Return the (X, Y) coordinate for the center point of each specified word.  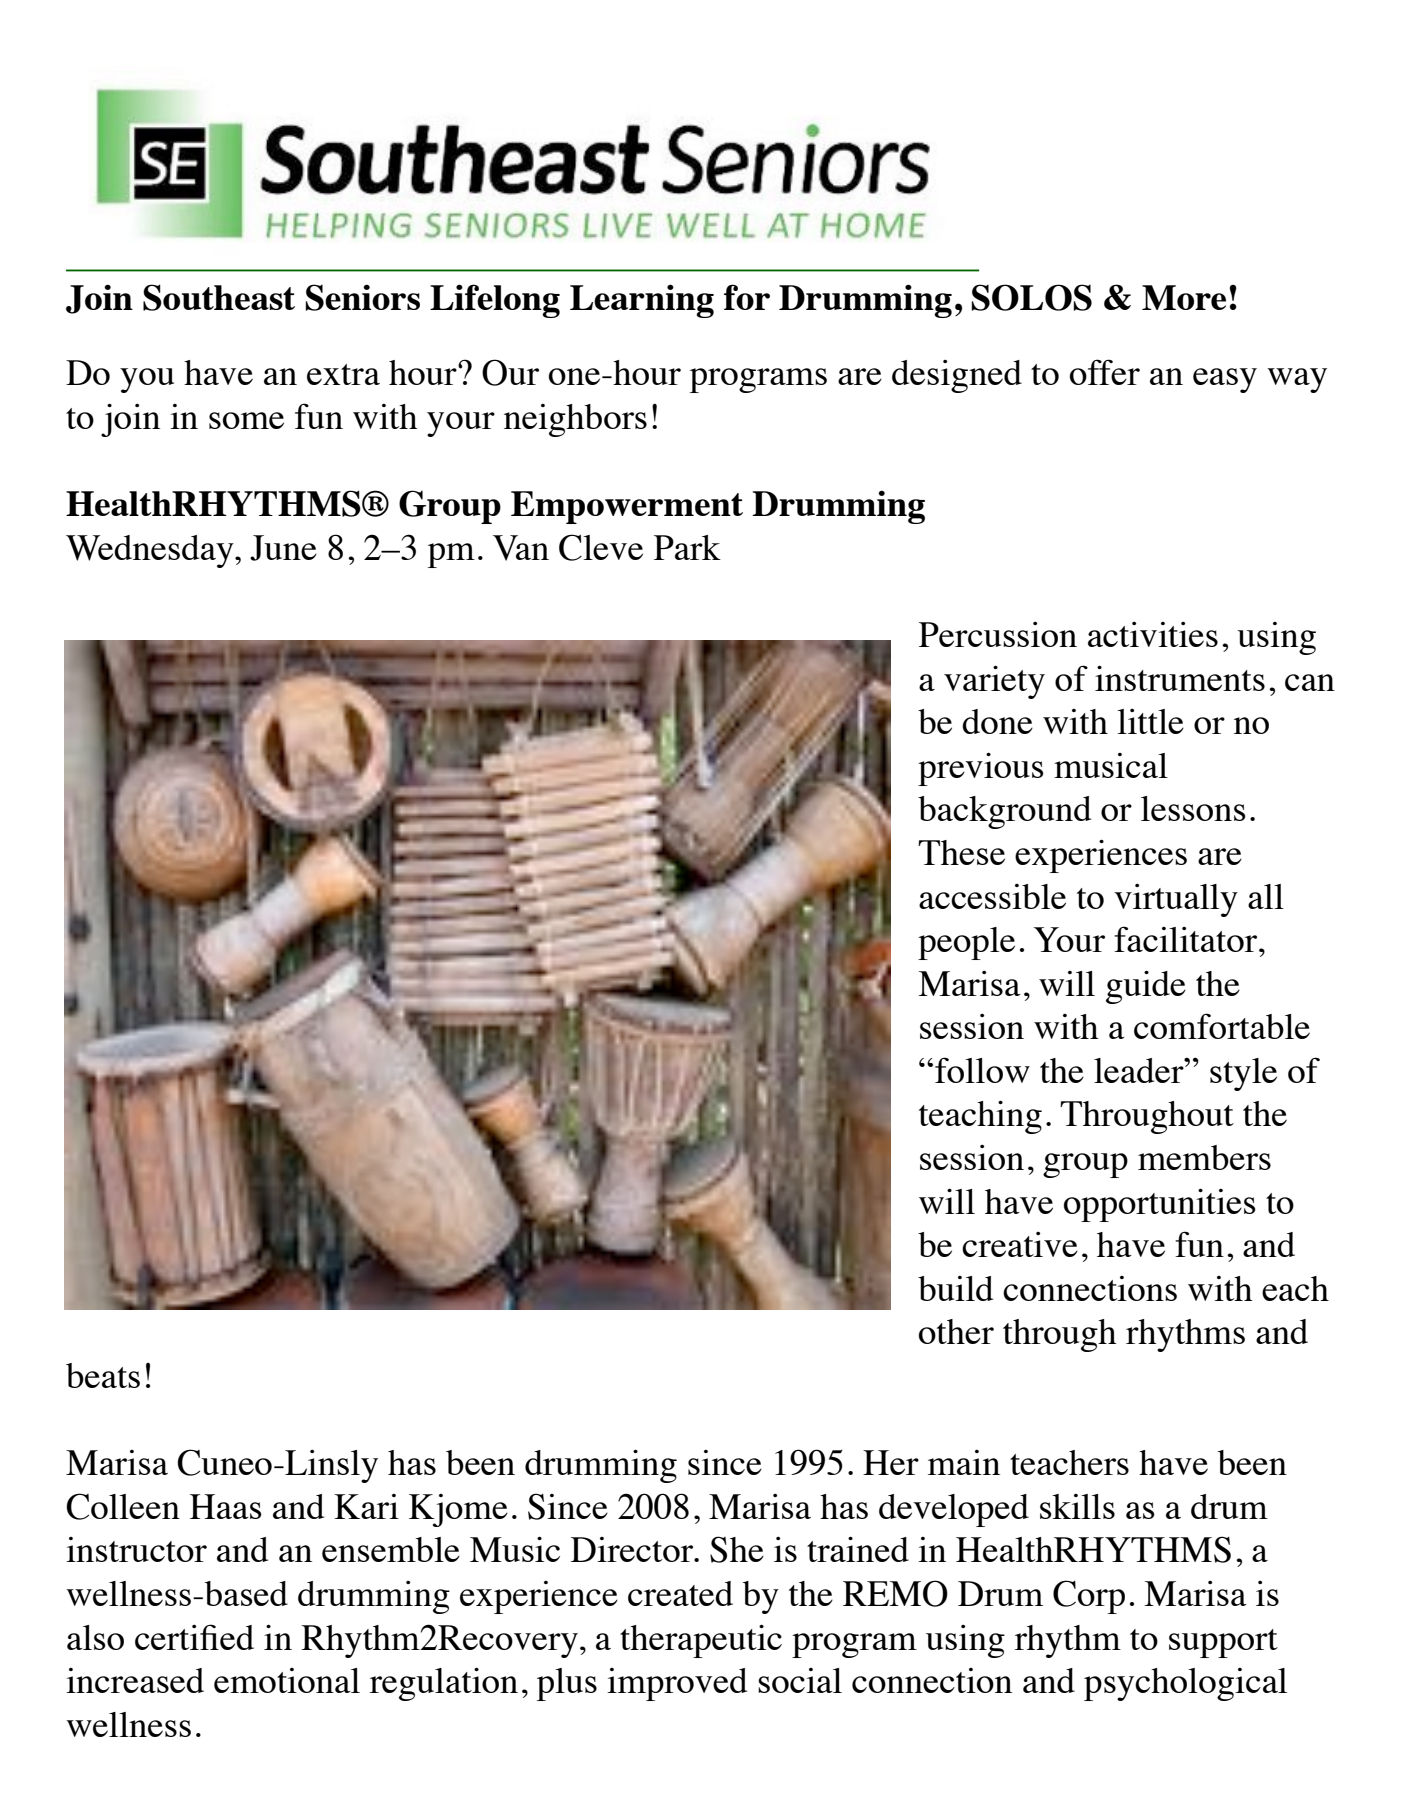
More (1184, 297)
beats (103, 1375)
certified (194, 1637)
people (966, 943)
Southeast (219, 297)
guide (1146, 987)
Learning (642, 301)
